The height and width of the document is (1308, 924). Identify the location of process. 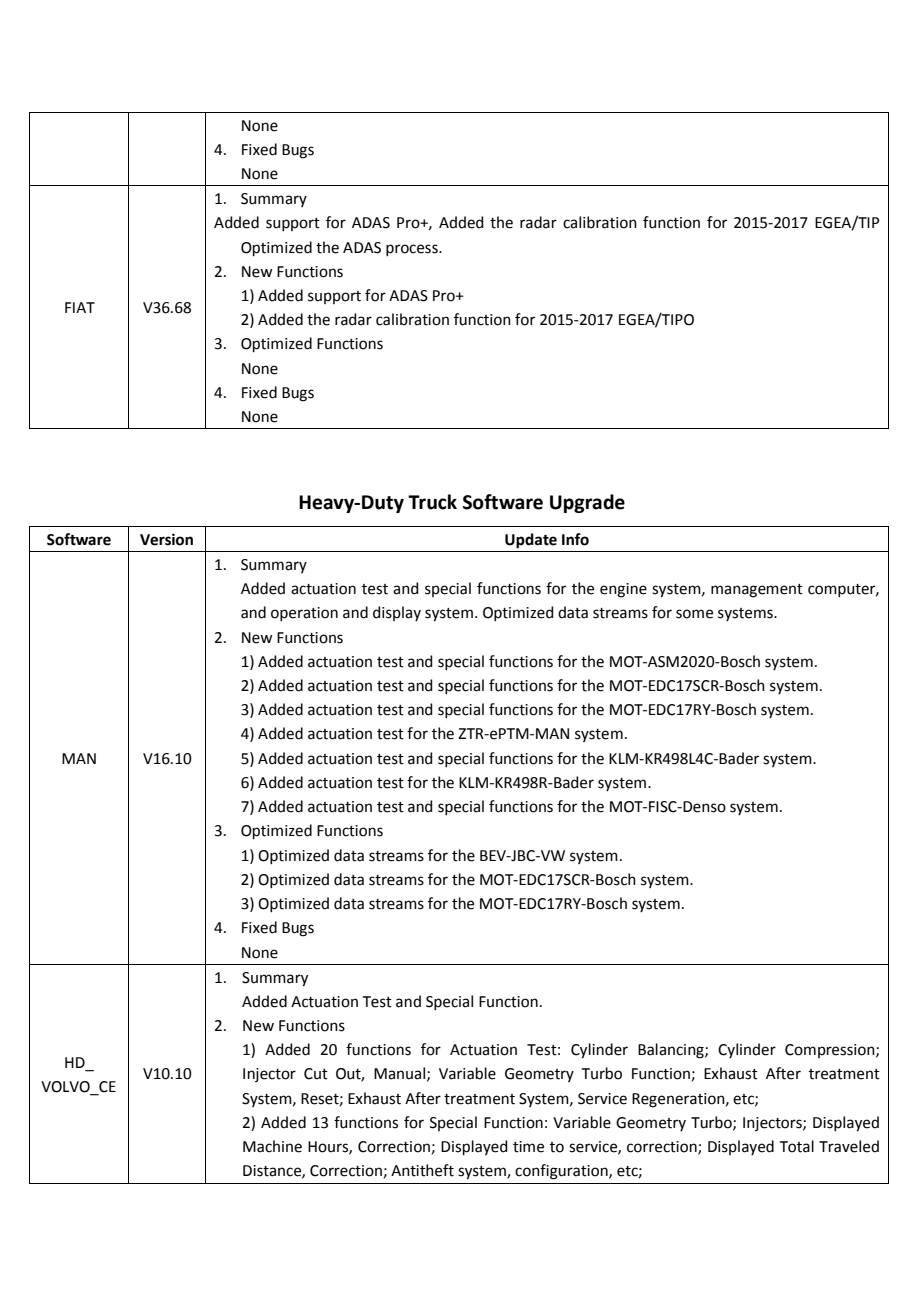
(413, 250).
